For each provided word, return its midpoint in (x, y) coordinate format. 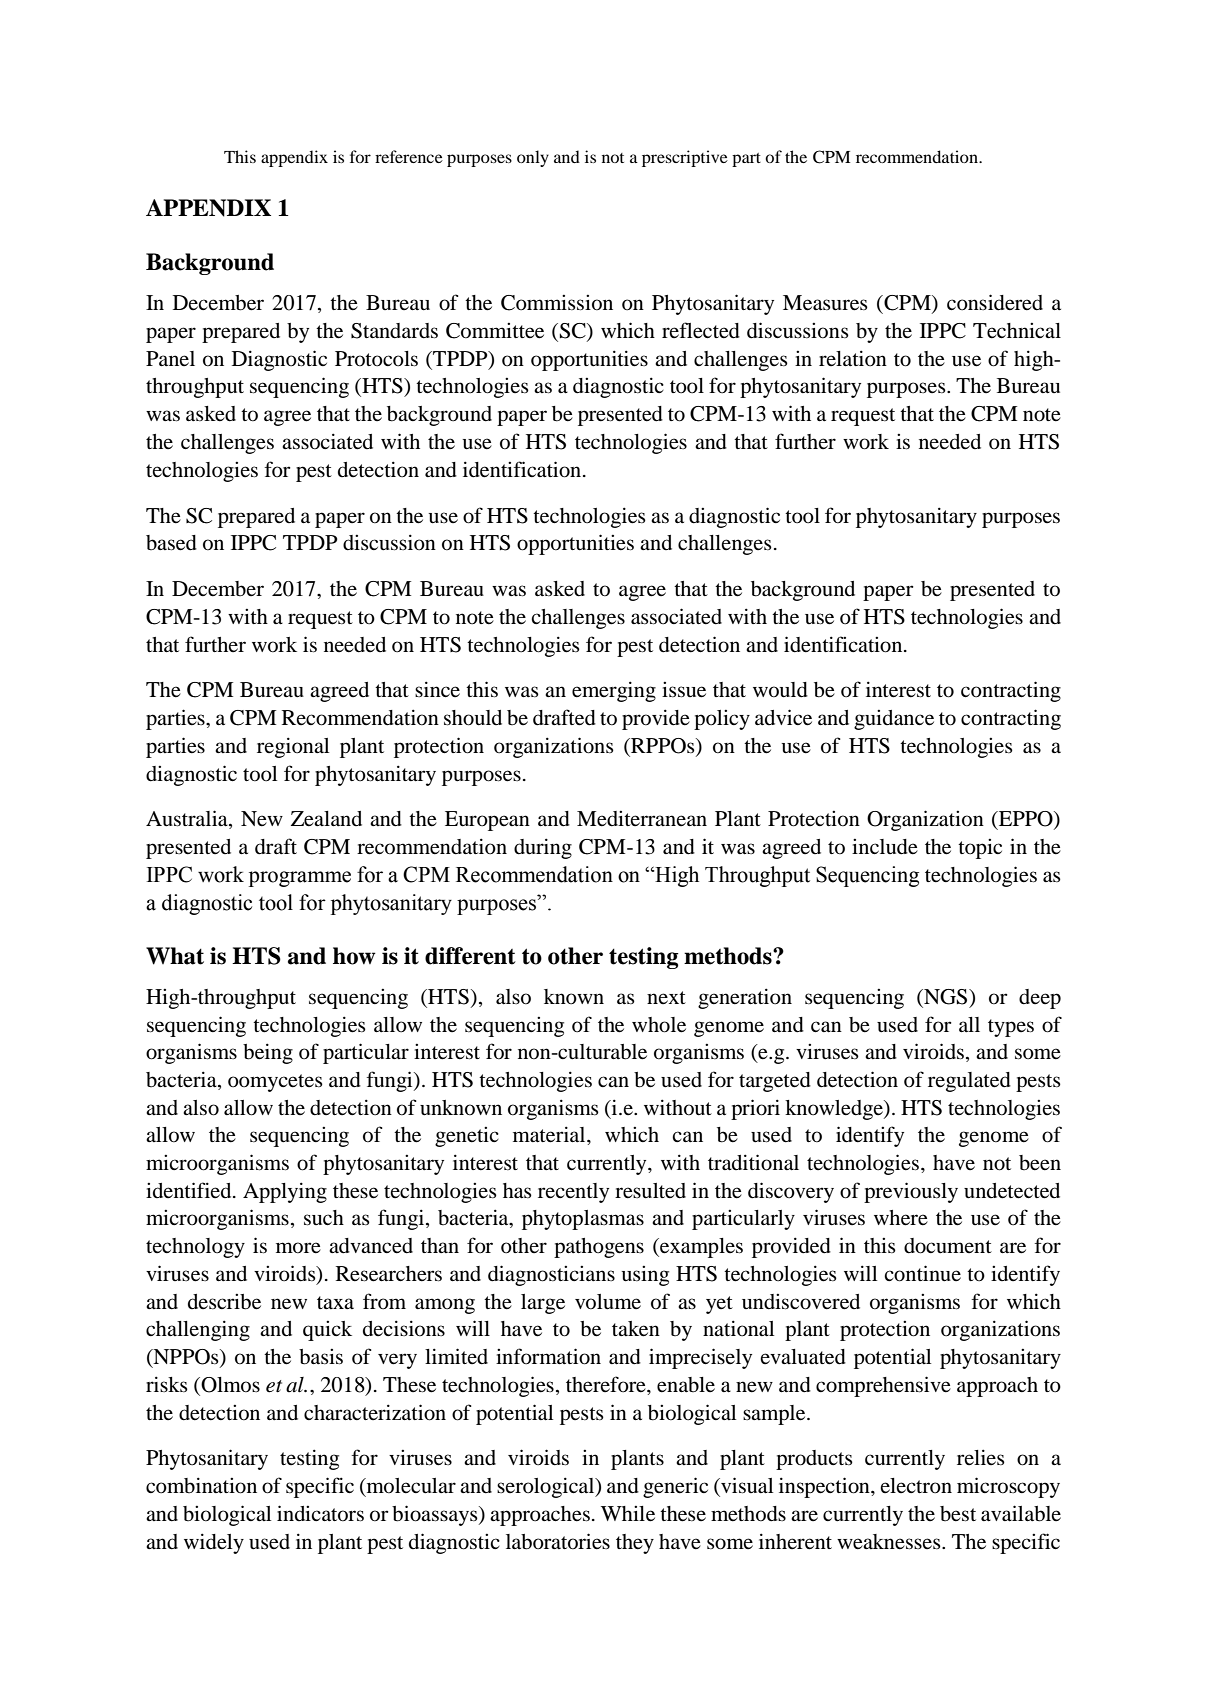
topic (980, 849)
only (533, 158)
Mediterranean (642, 819)
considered (995, 302)
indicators (320, 1513)
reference (409, 156)
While (628, 1514)
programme (300, 879)
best (958, 1514)
